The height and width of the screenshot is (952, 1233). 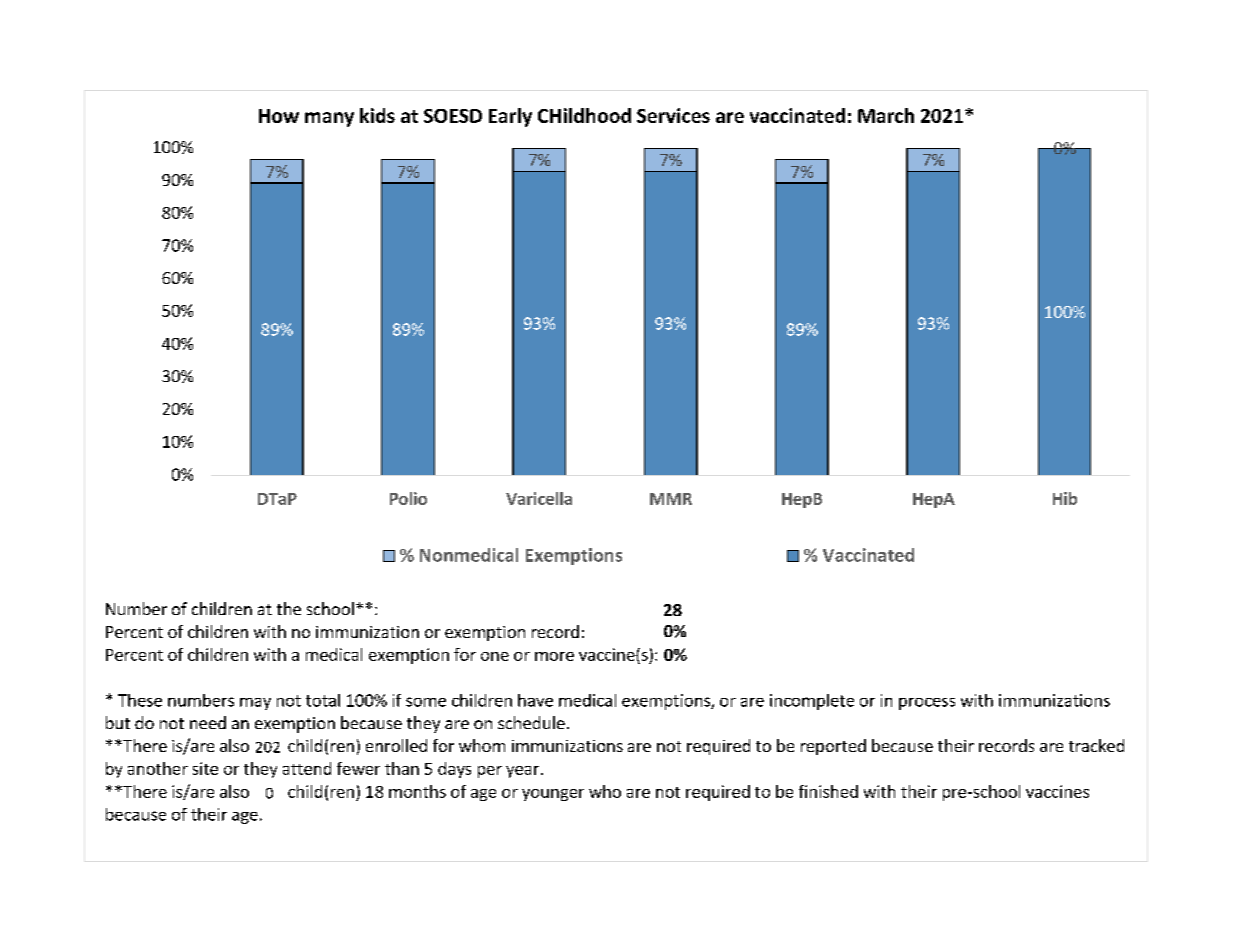 I want to click on How, so click(x=279, y=116).
